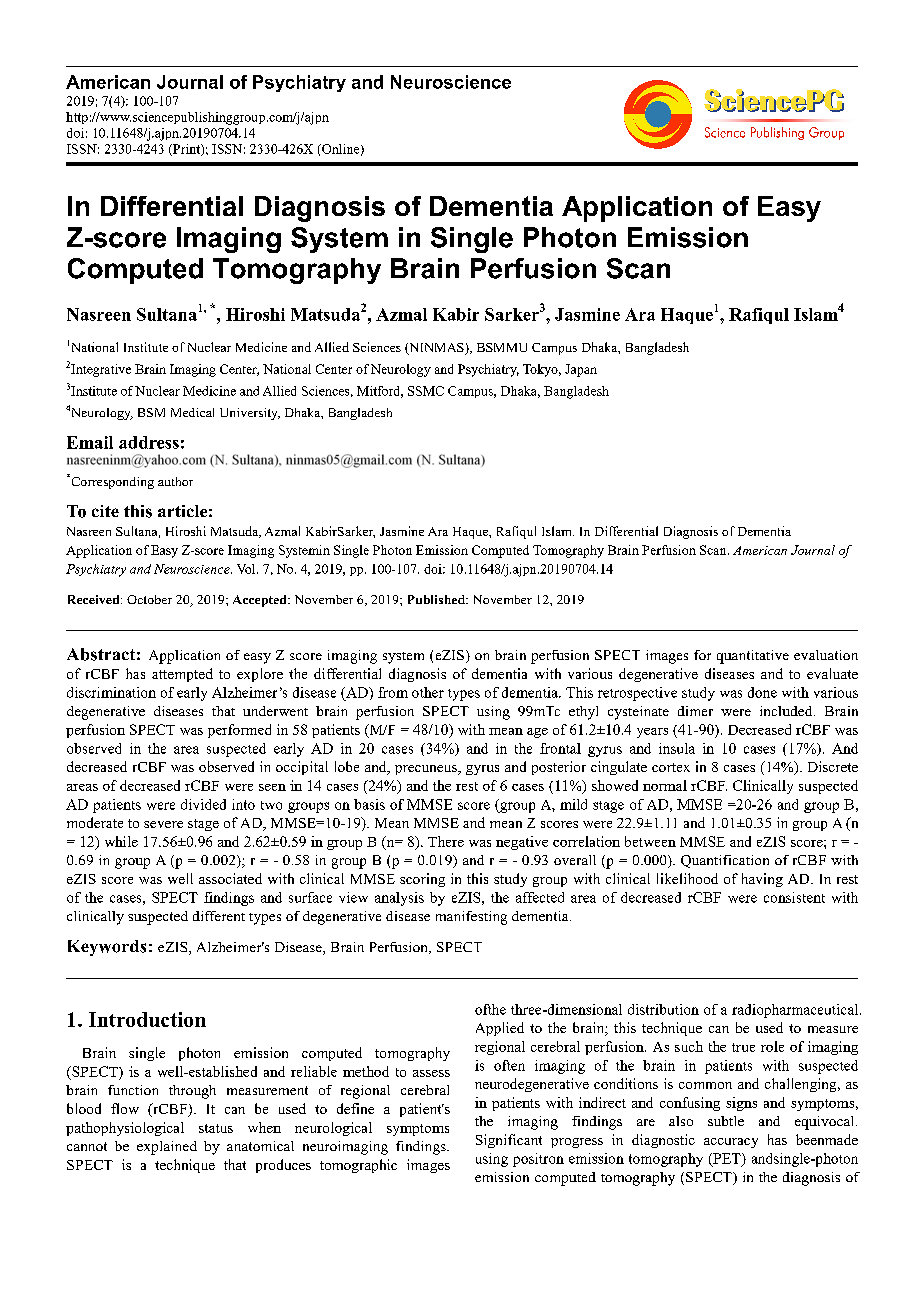 This screenshot has height=1308, width=924. I want to click on University, so click(250, 414).
